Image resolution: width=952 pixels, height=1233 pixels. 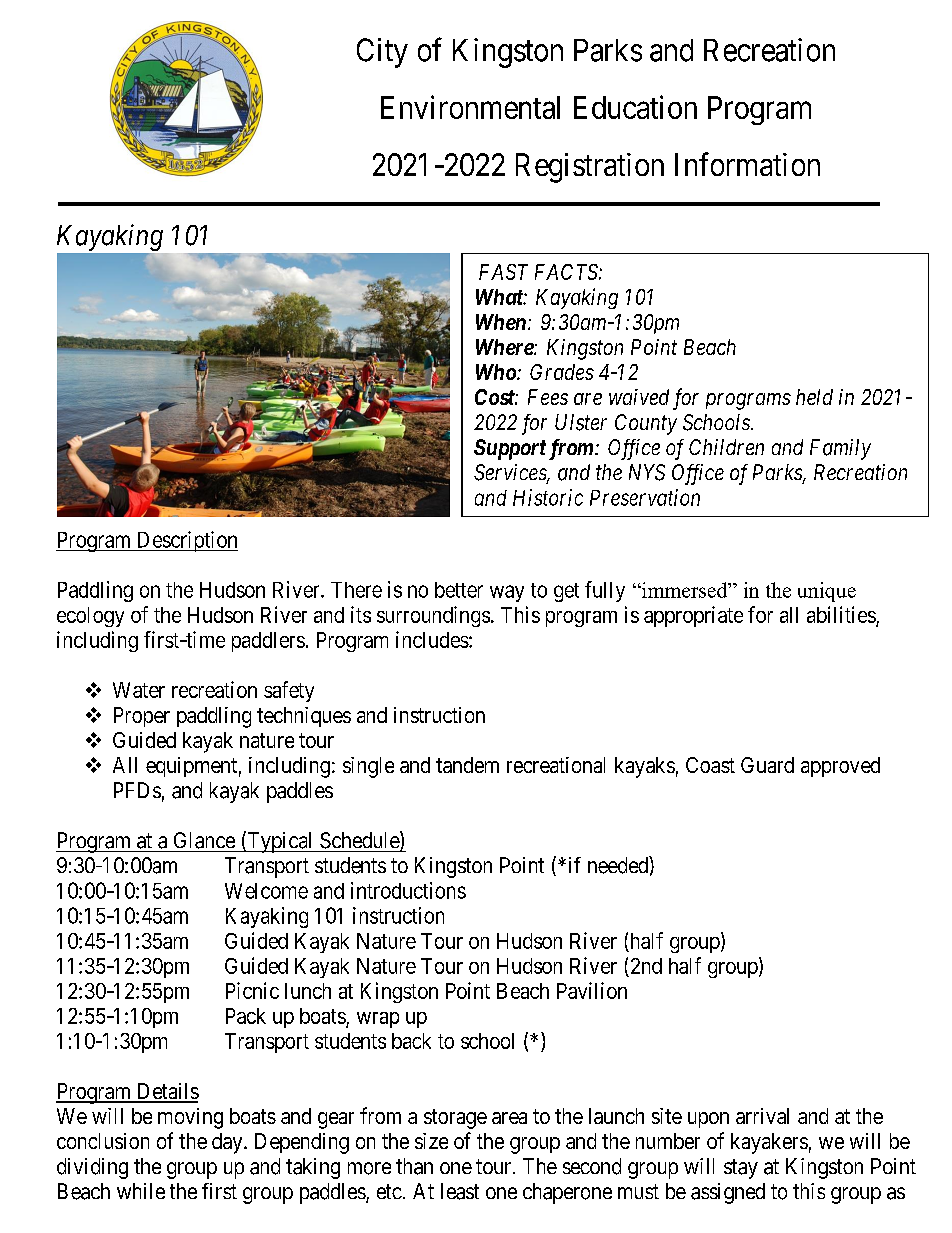 I want to click on Environmental, so click(x=470, y=107).
